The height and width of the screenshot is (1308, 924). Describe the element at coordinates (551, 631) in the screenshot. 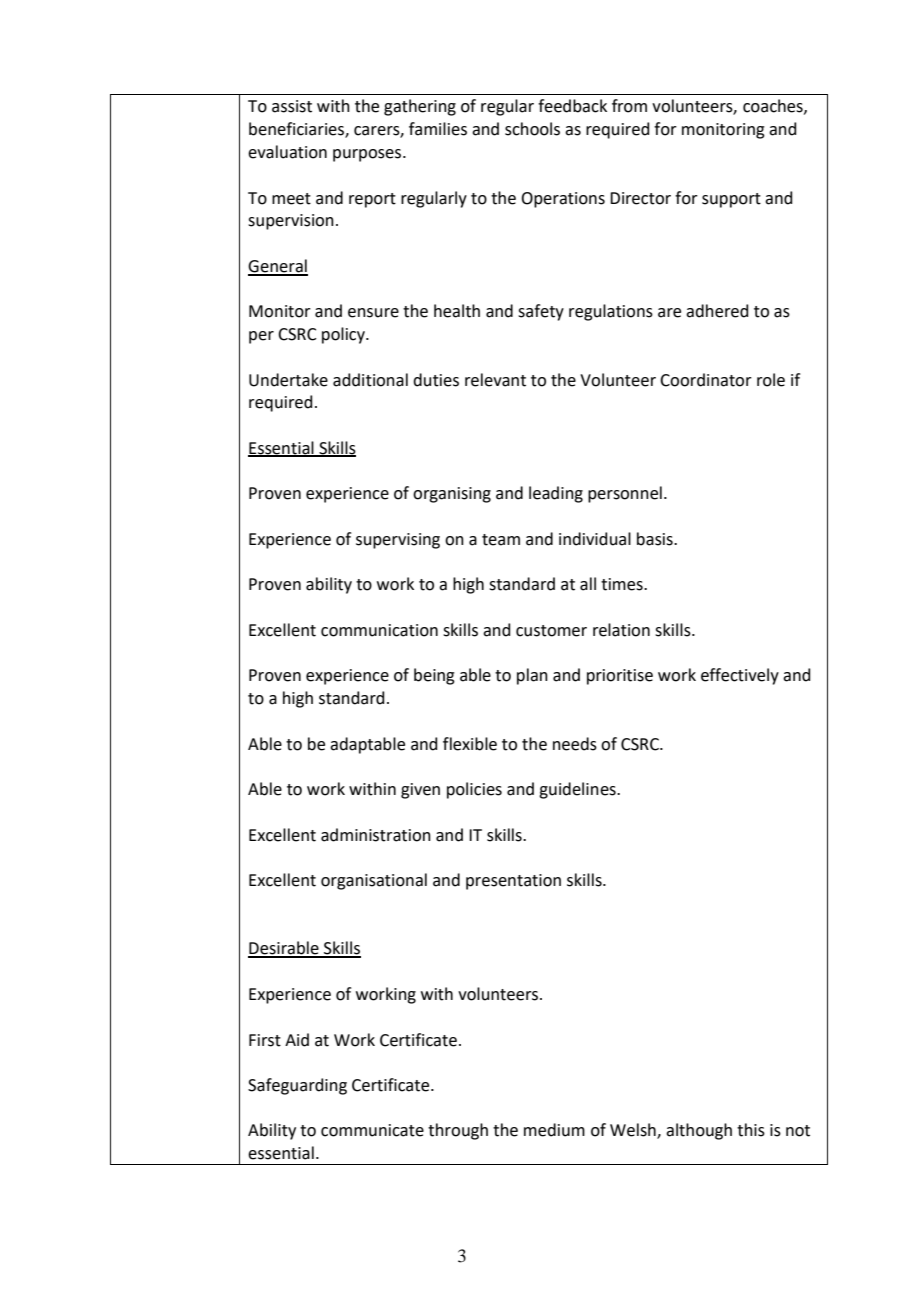

I see `customer` at that location.
